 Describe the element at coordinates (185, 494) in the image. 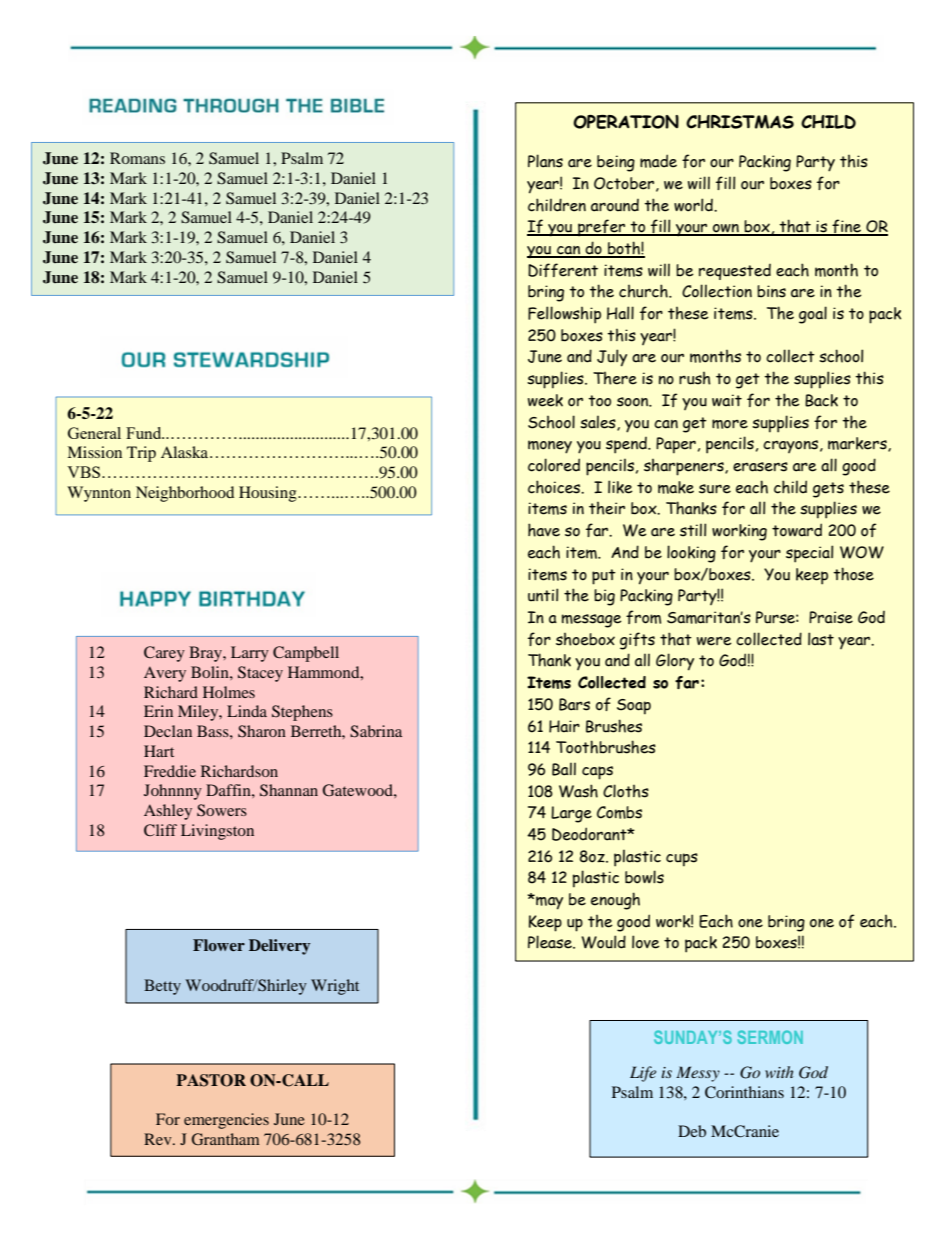

I see `Neighborhood` at that location.
